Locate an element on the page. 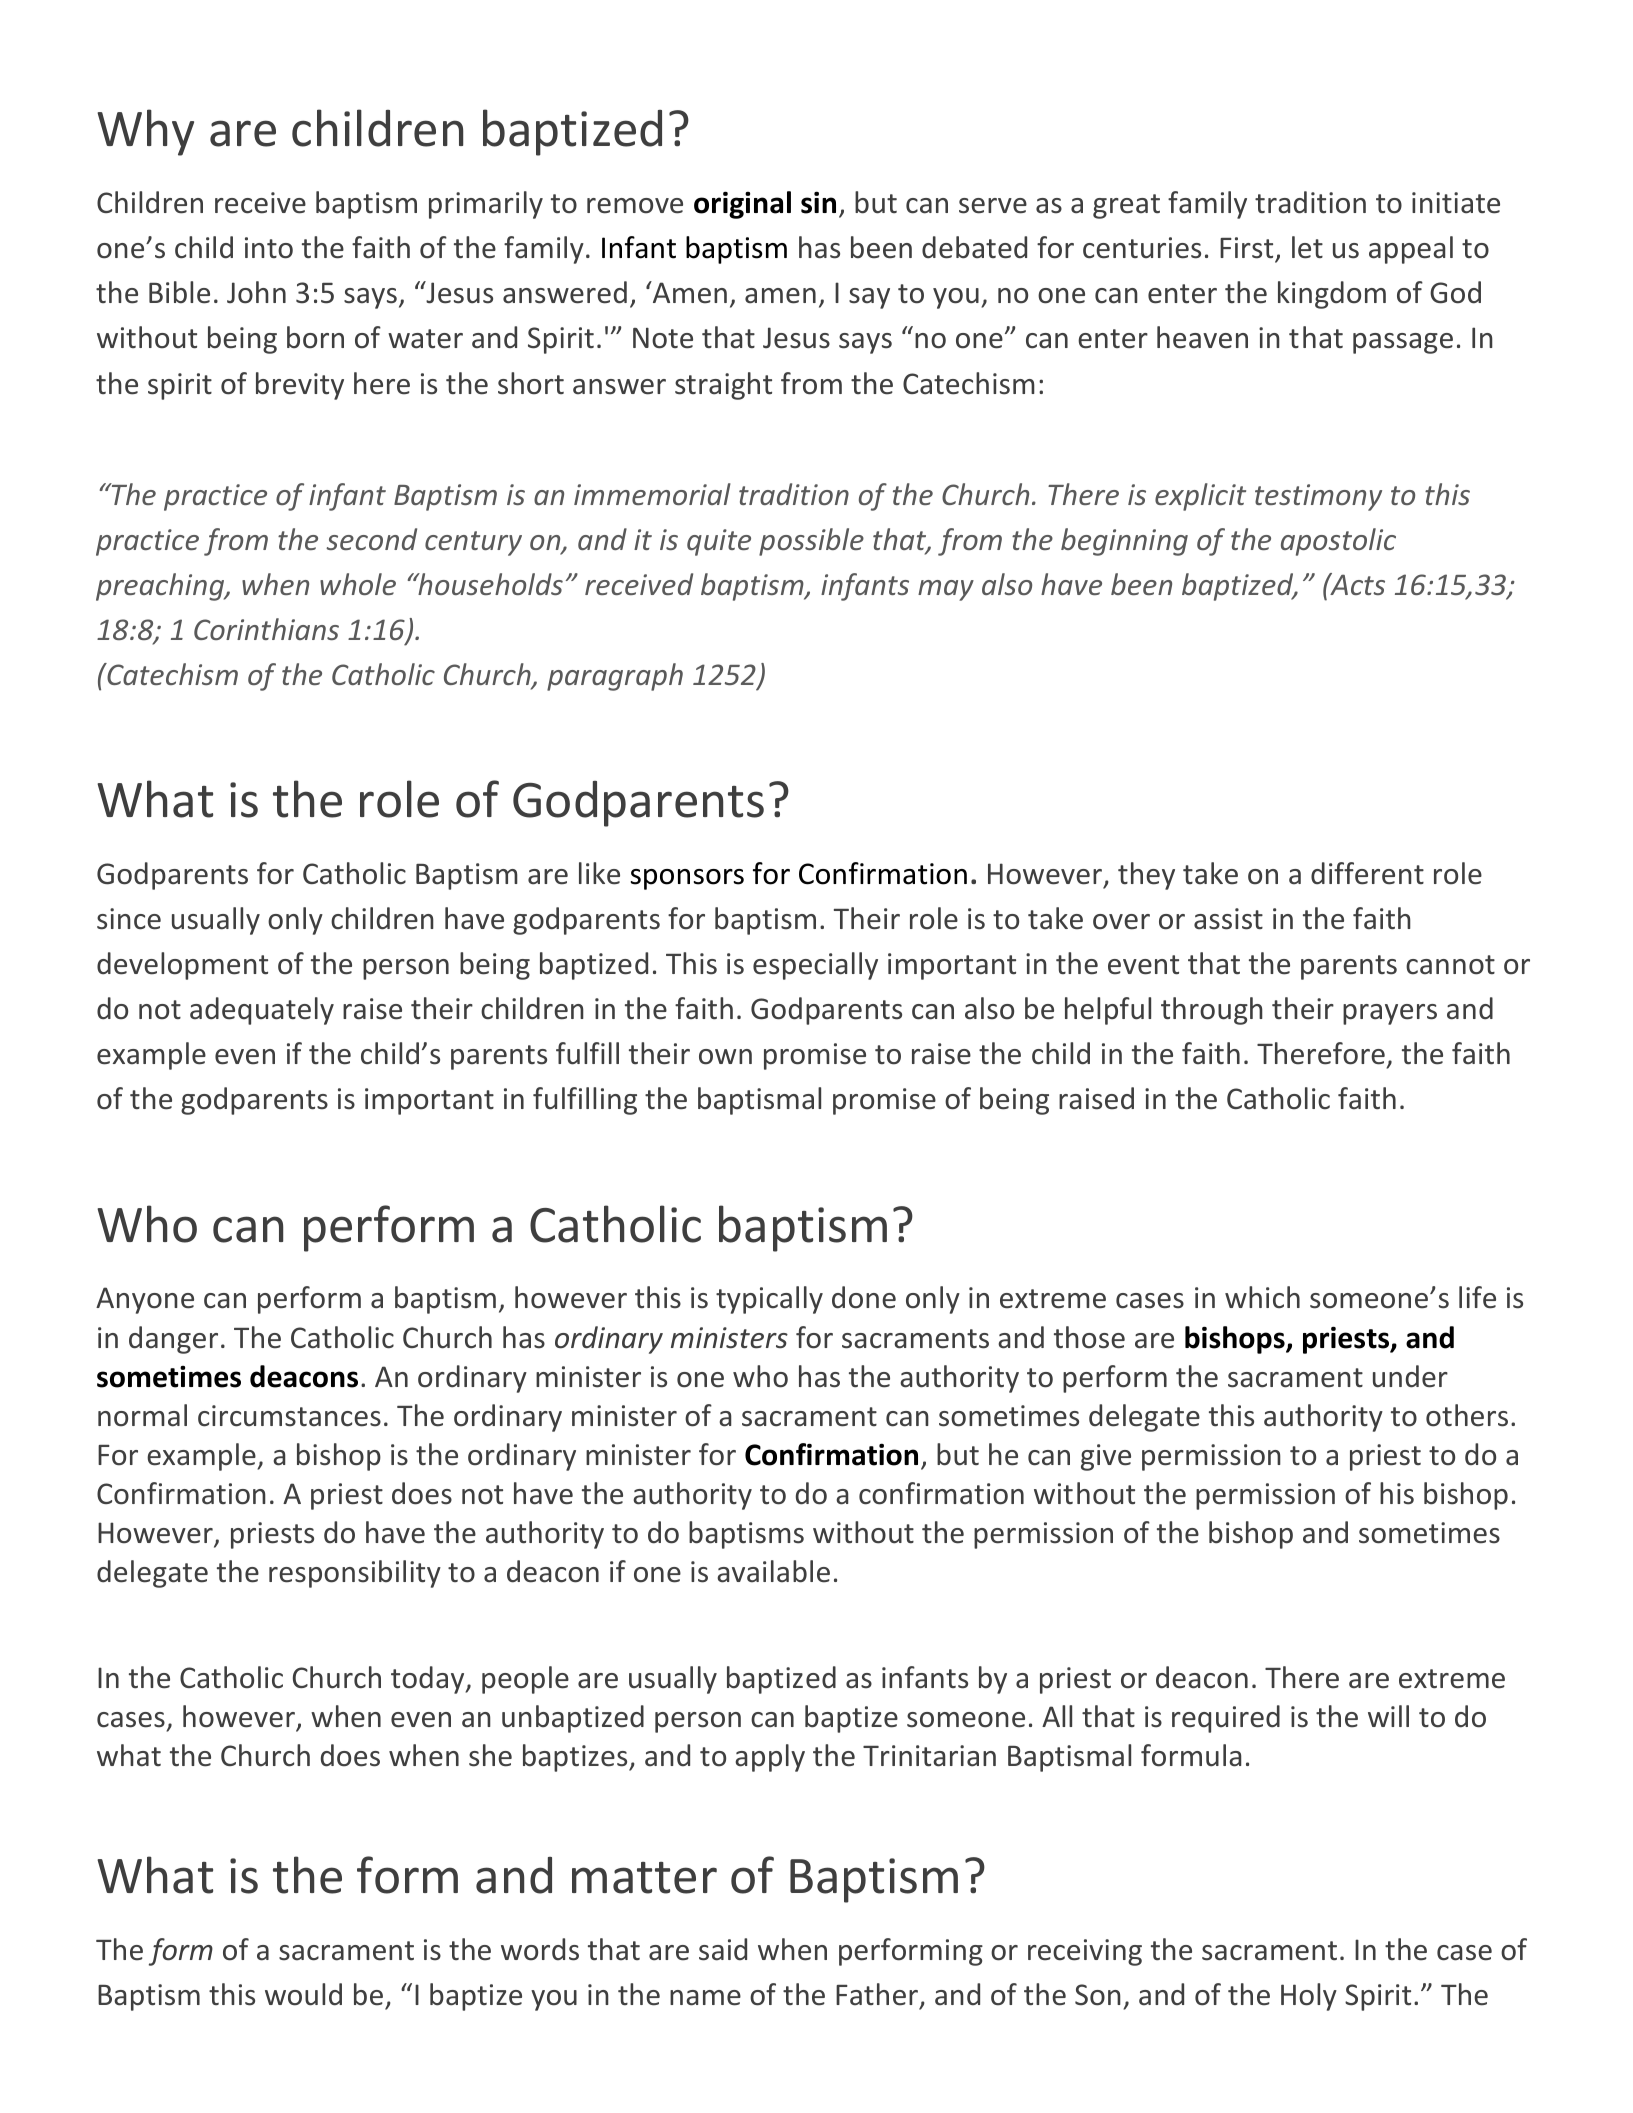 This image has width=1633, height=2113. said is located at coordinates (723, 1949).
